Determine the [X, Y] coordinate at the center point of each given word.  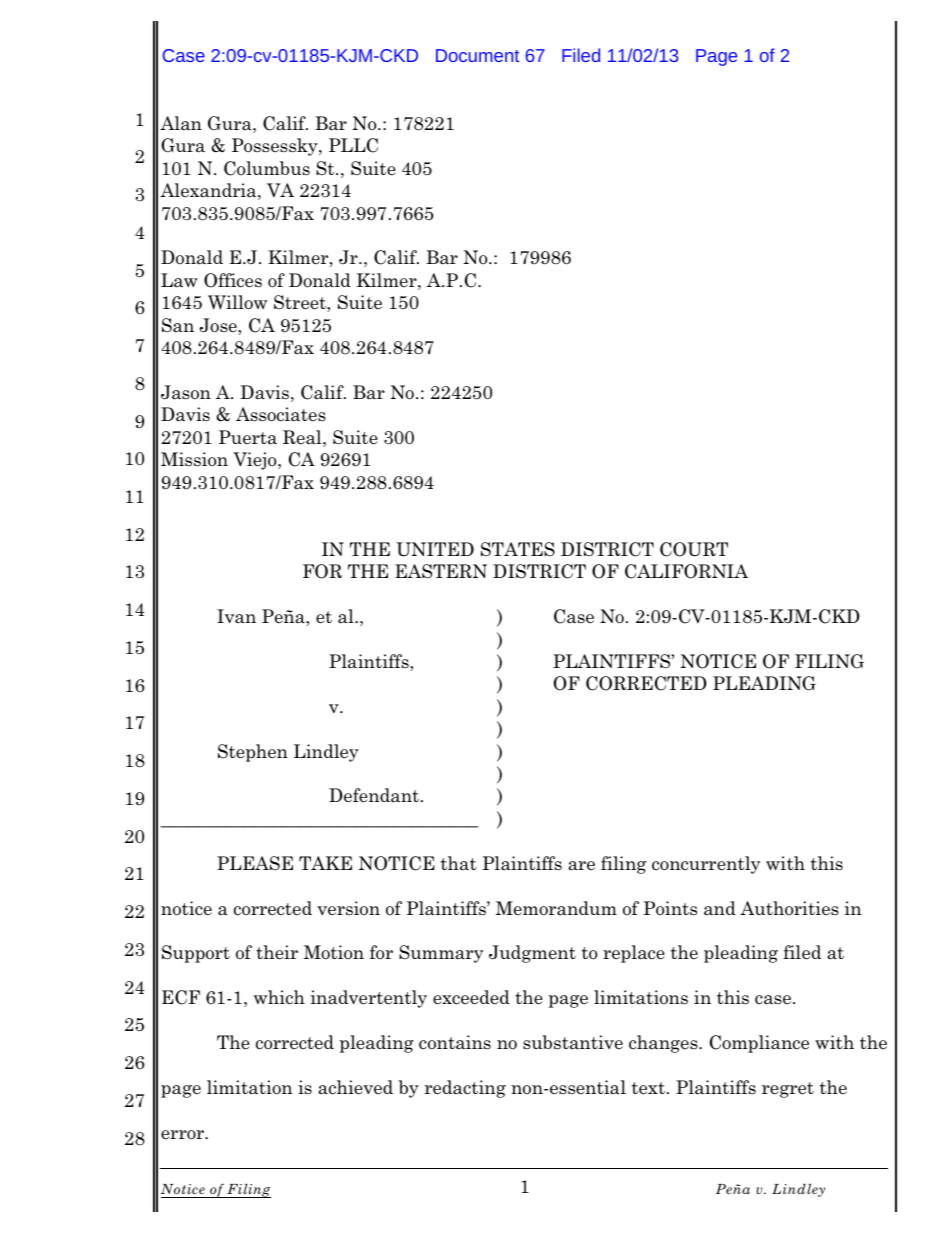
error [184, 1135]
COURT [694, 549]
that [459, 863]
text [650, 1088]
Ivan [236, 616]
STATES [518, 549]
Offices [233, 280]
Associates [281, 414]
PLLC [353, 145]
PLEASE [255, 863]
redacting [465, 1089]
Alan [181, 123]
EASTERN [441, 571]
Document [477, 55]
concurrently [706, 865]
